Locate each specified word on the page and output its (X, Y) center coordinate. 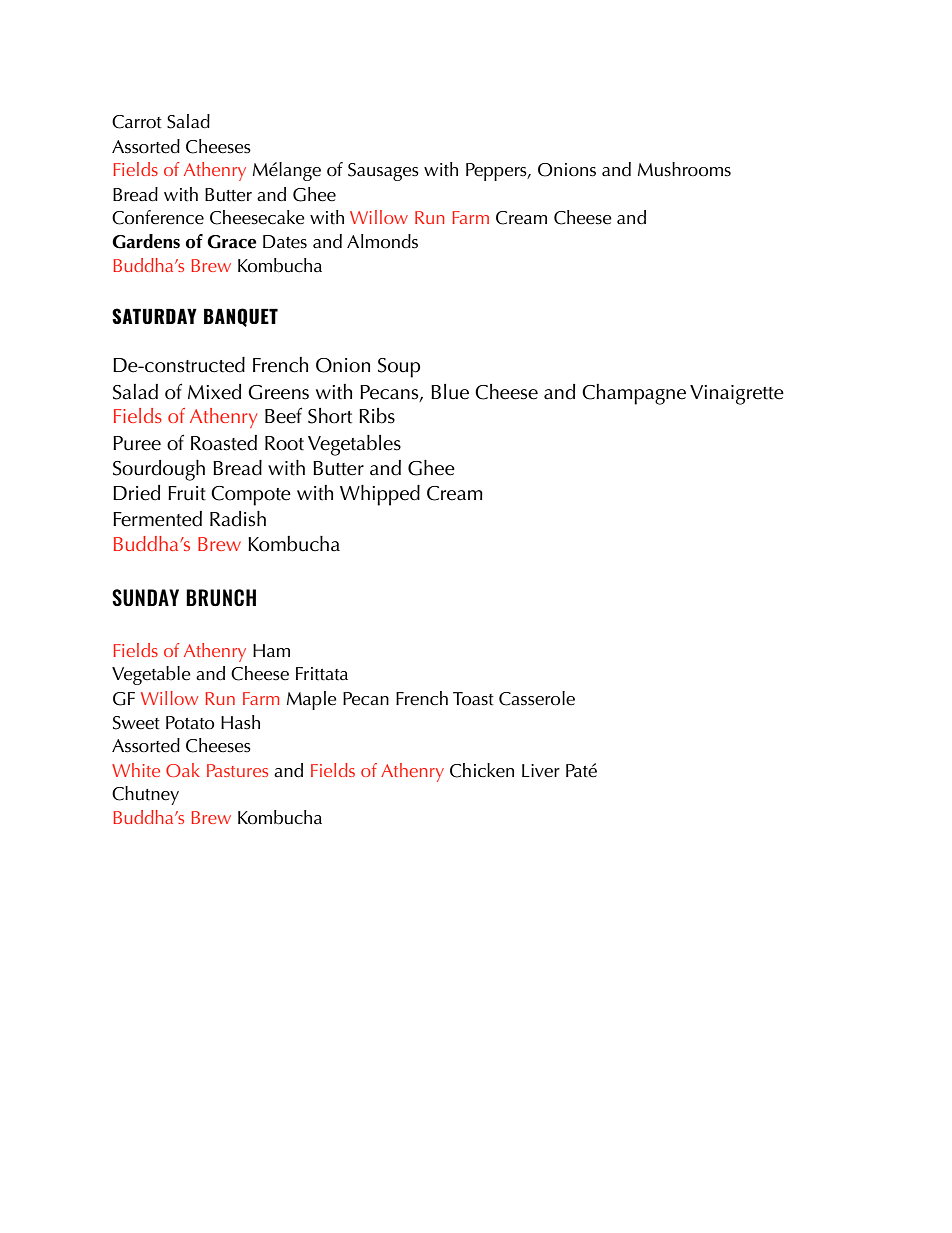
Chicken (482, 770)
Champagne (634, 394)
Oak (183, 770)
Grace (231, 242)
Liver (541, 771)
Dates (285, 242)
